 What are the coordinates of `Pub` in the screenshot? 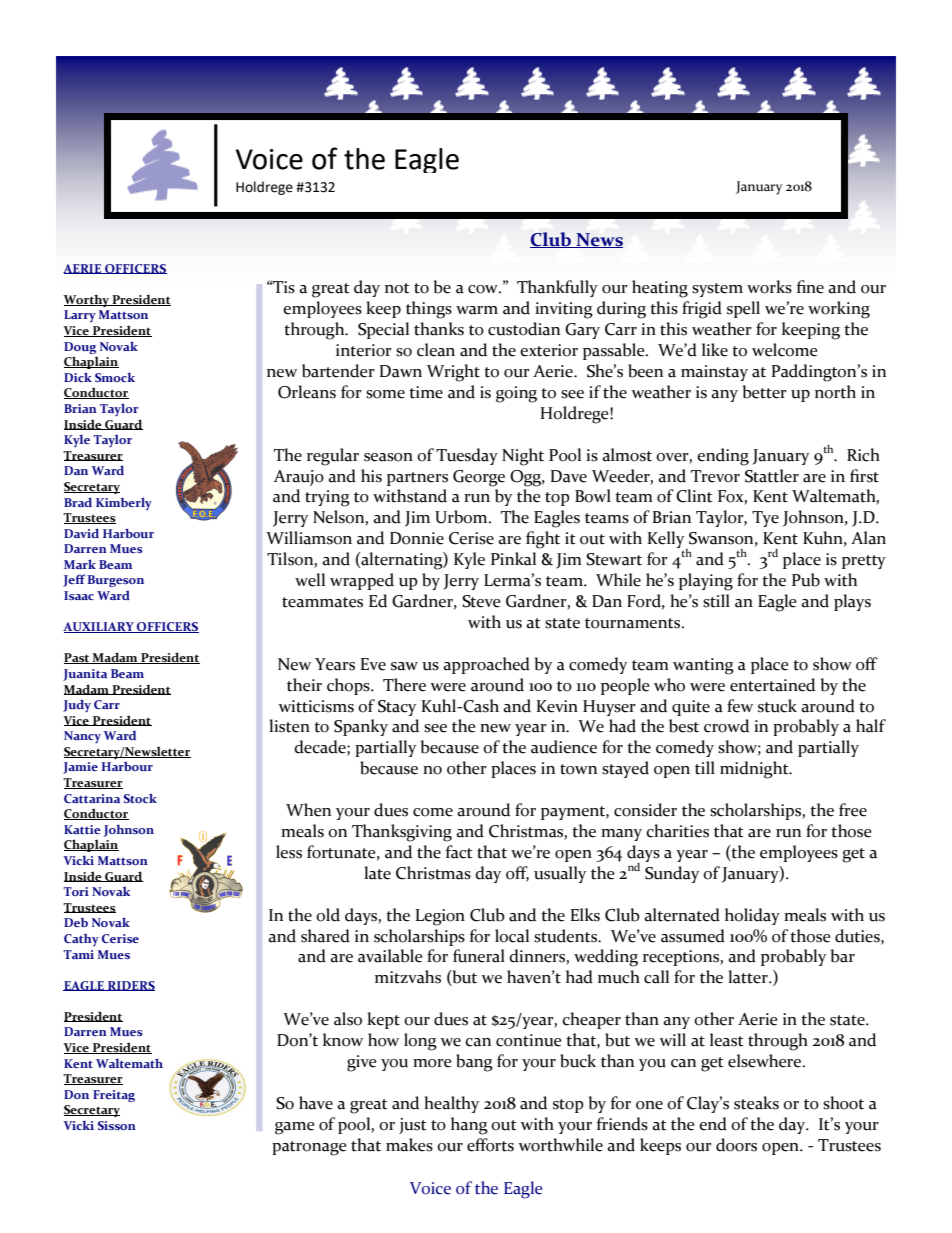 It's located at (806, 580).
